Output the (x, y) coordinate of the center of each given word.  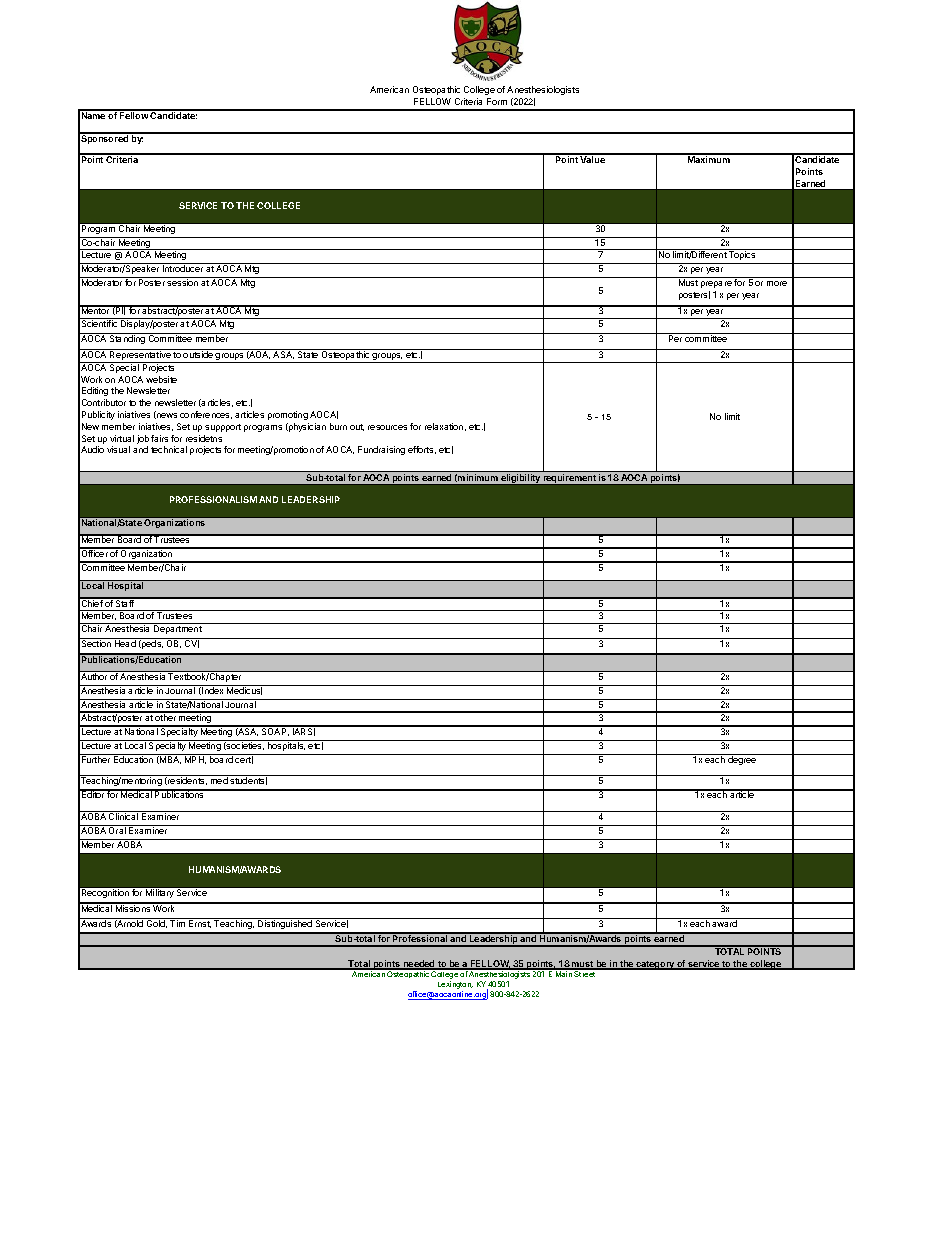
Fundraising (381, 450)
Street (585, 973)
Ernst (200, 924)
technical (169, 449)
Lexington (455, 986)
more (777, 283)
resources (387, 427)
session (182, 282)
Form (497, 101)
